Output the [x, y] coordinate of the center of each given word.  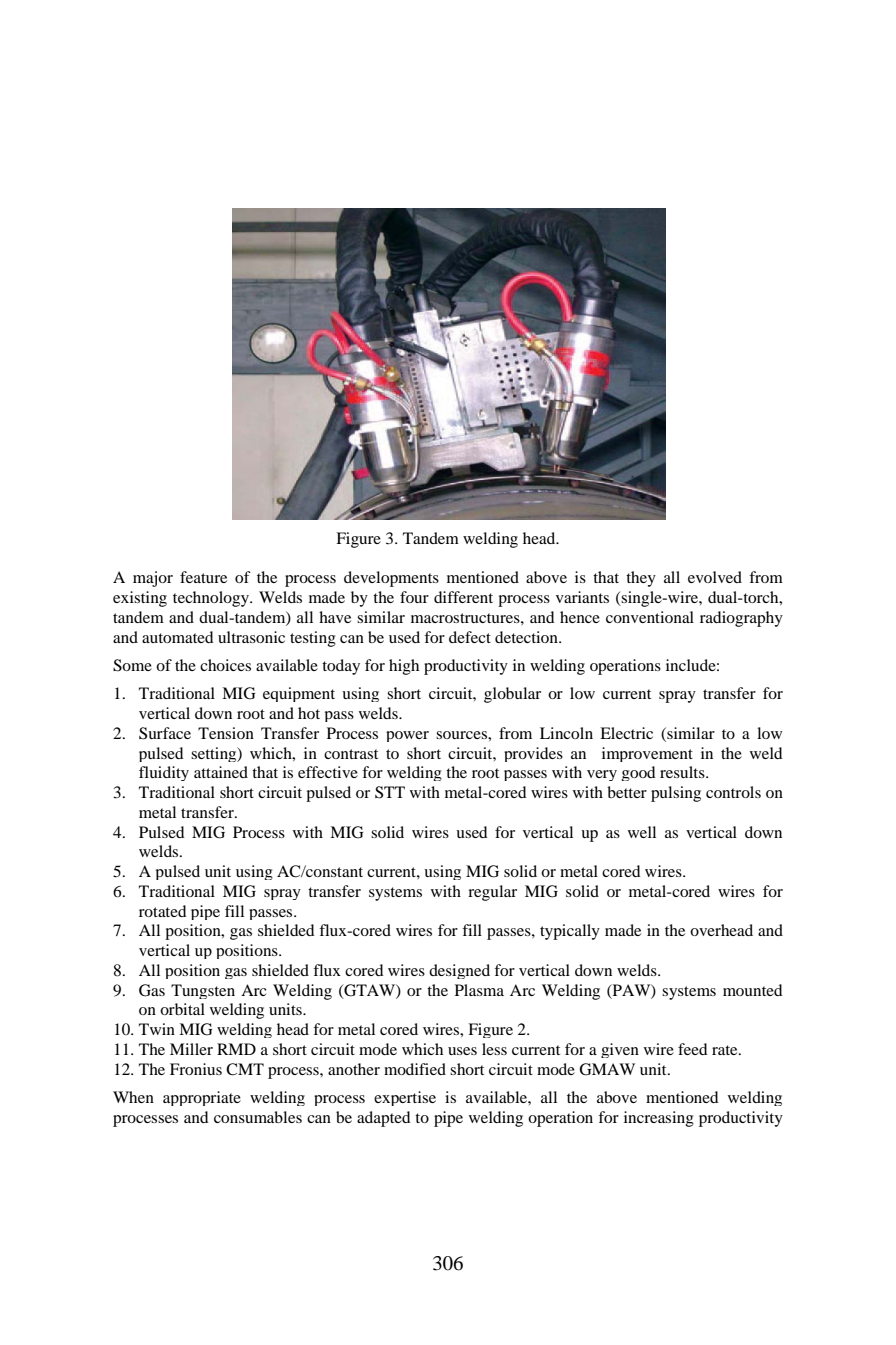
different [463, 597]
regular [492, 893]
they [641, 579]
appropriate [202, 1098]
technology [212, 599]
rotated [163, 911]
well [642, 832]
